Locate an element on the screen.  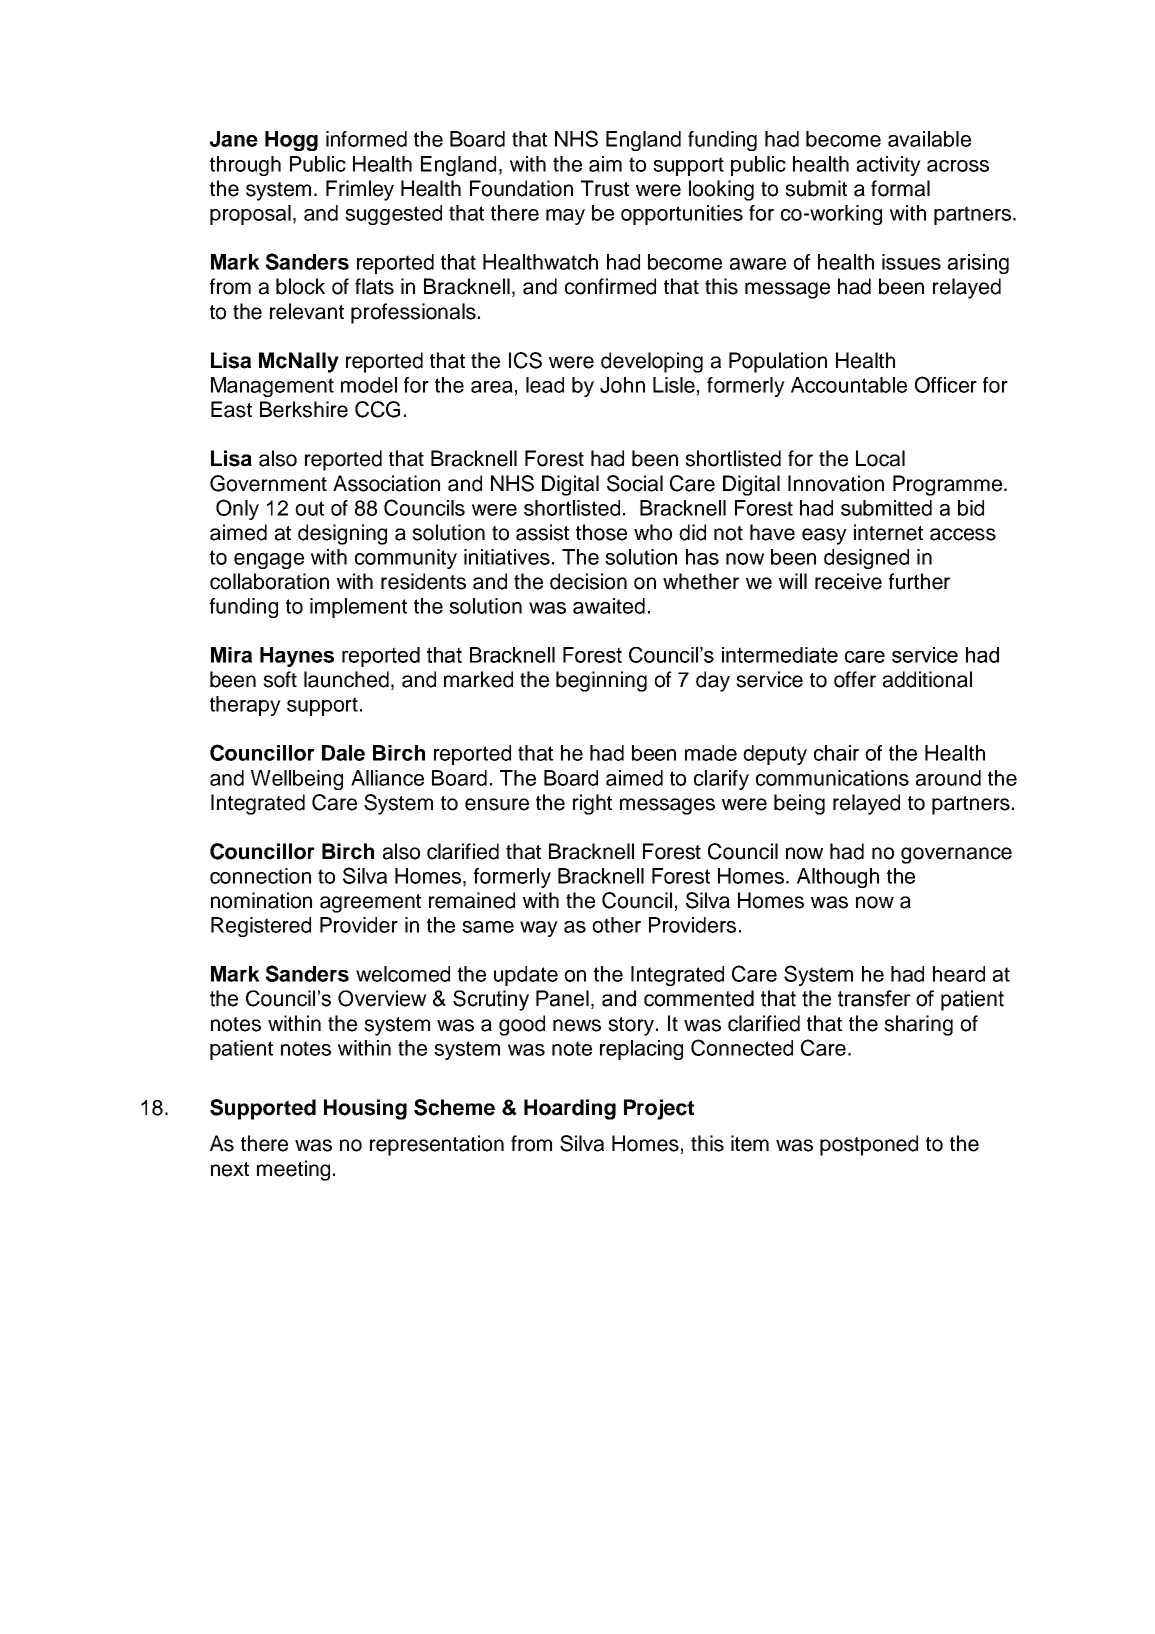
Trust is located at coordinates (605, 188).
